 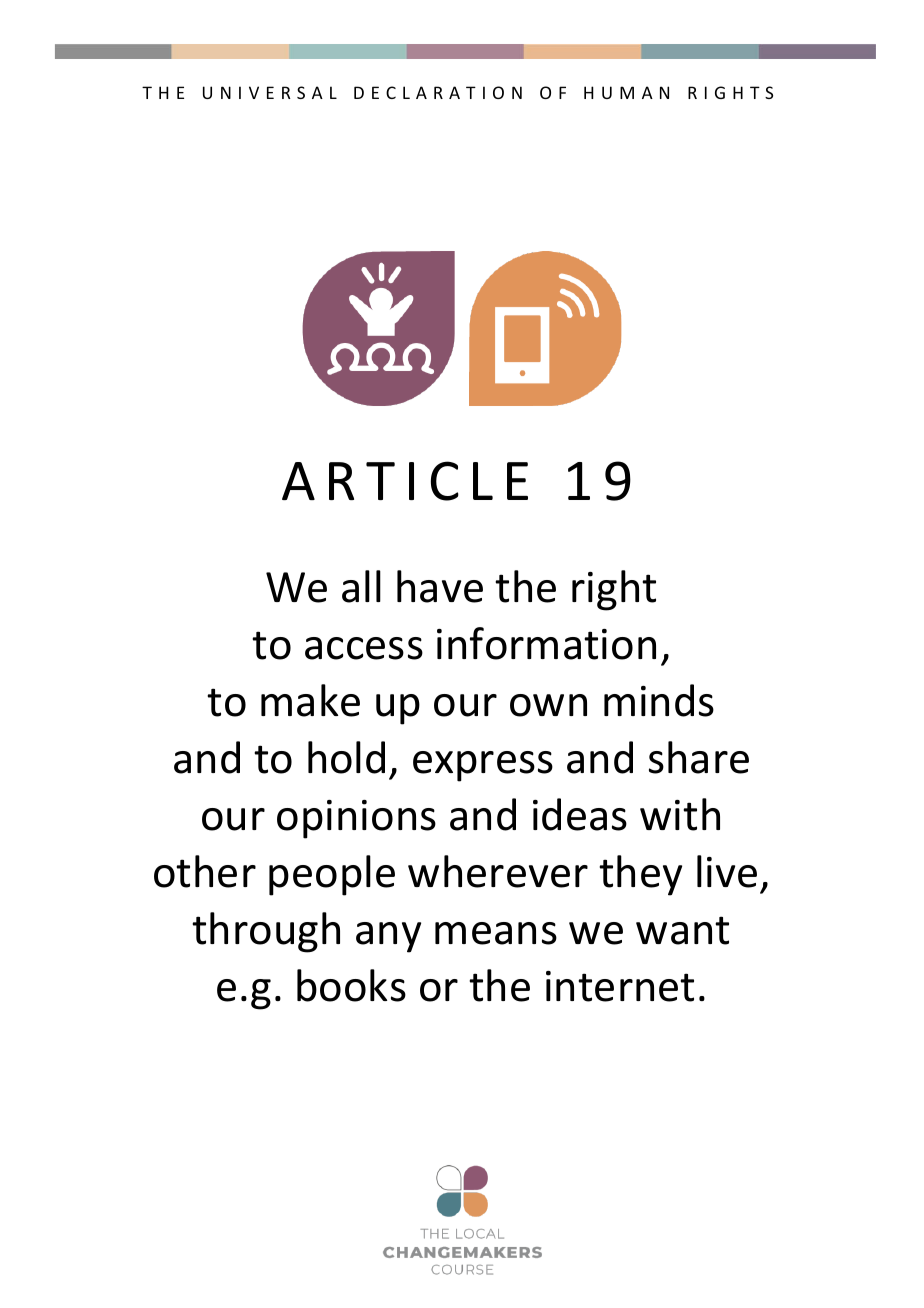 What do you see at coordinates (496, 933) in the screenshot?
I see `means` at bounding box center [496, 933].
